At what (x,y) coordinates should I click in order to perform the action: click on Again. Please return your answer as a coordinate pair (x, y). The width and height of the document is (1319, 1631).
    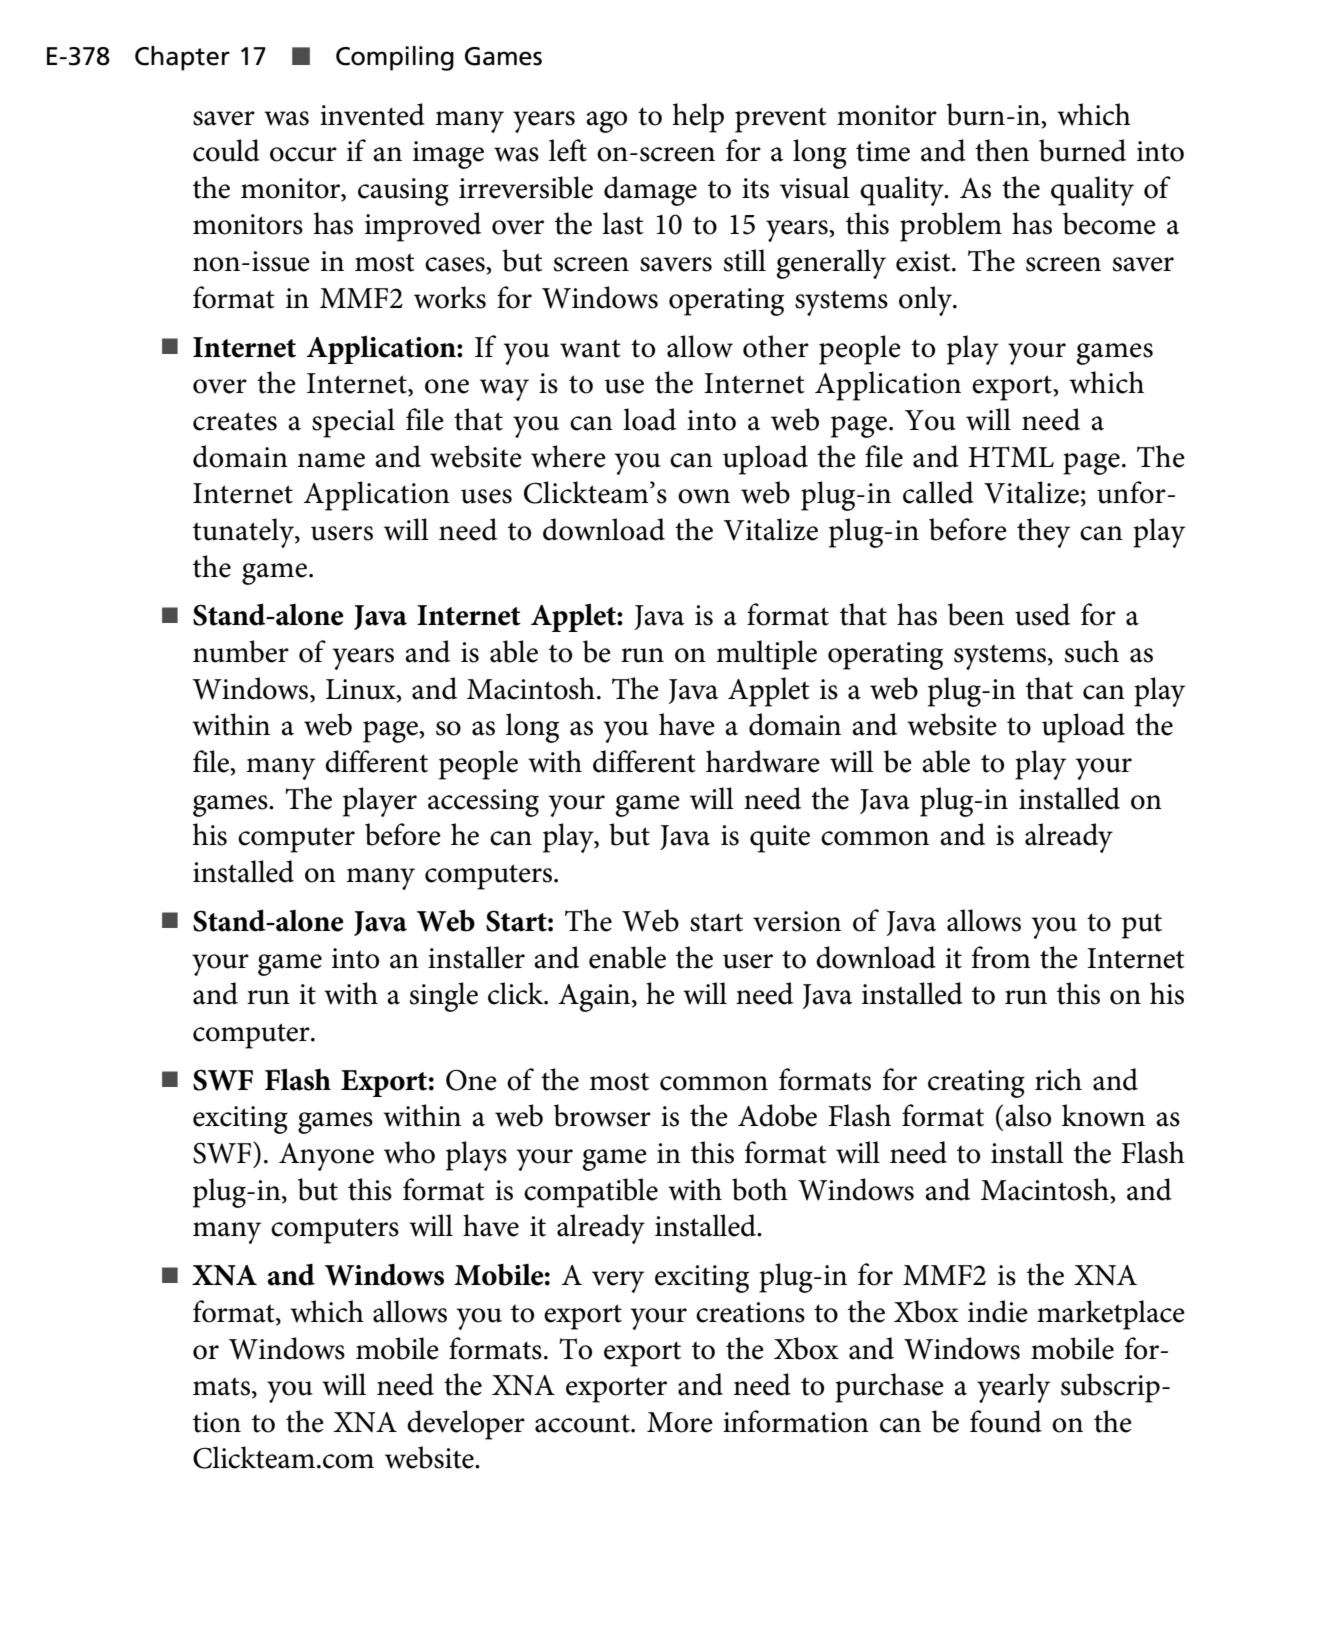
    Looking at the image, I should click on (595, 998).
